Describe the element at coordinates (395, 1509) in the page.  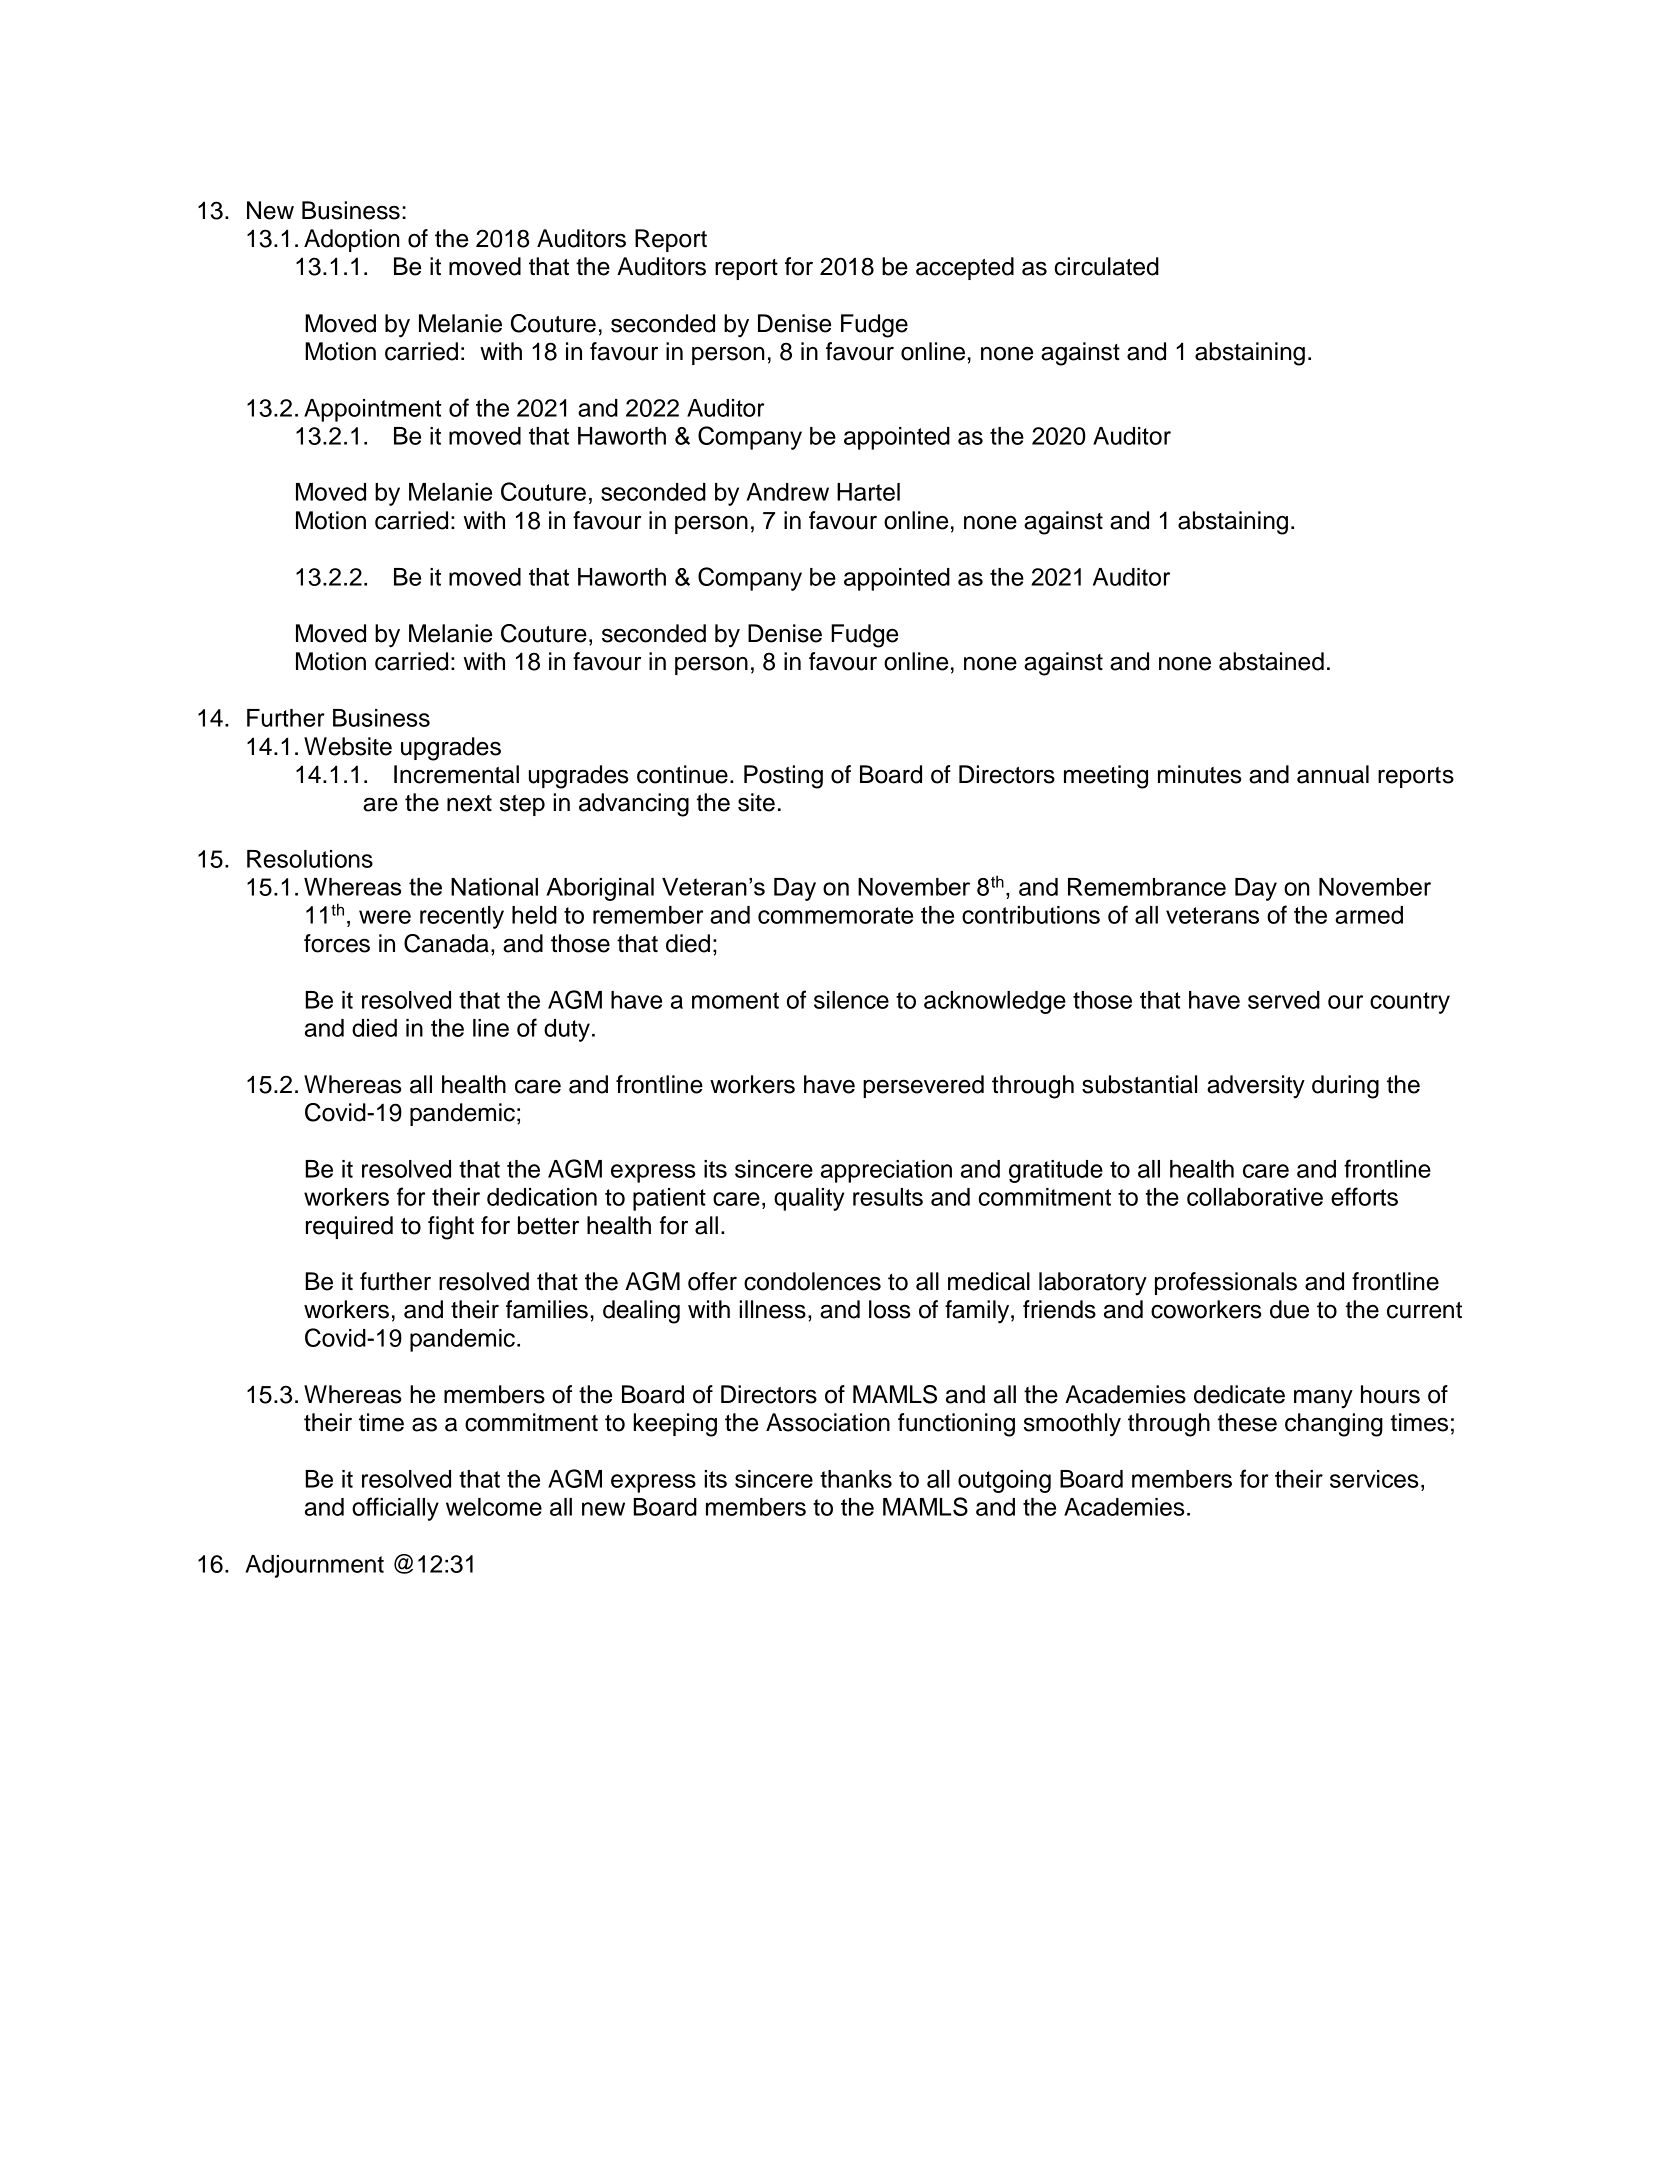
I see `officially` at that location.
